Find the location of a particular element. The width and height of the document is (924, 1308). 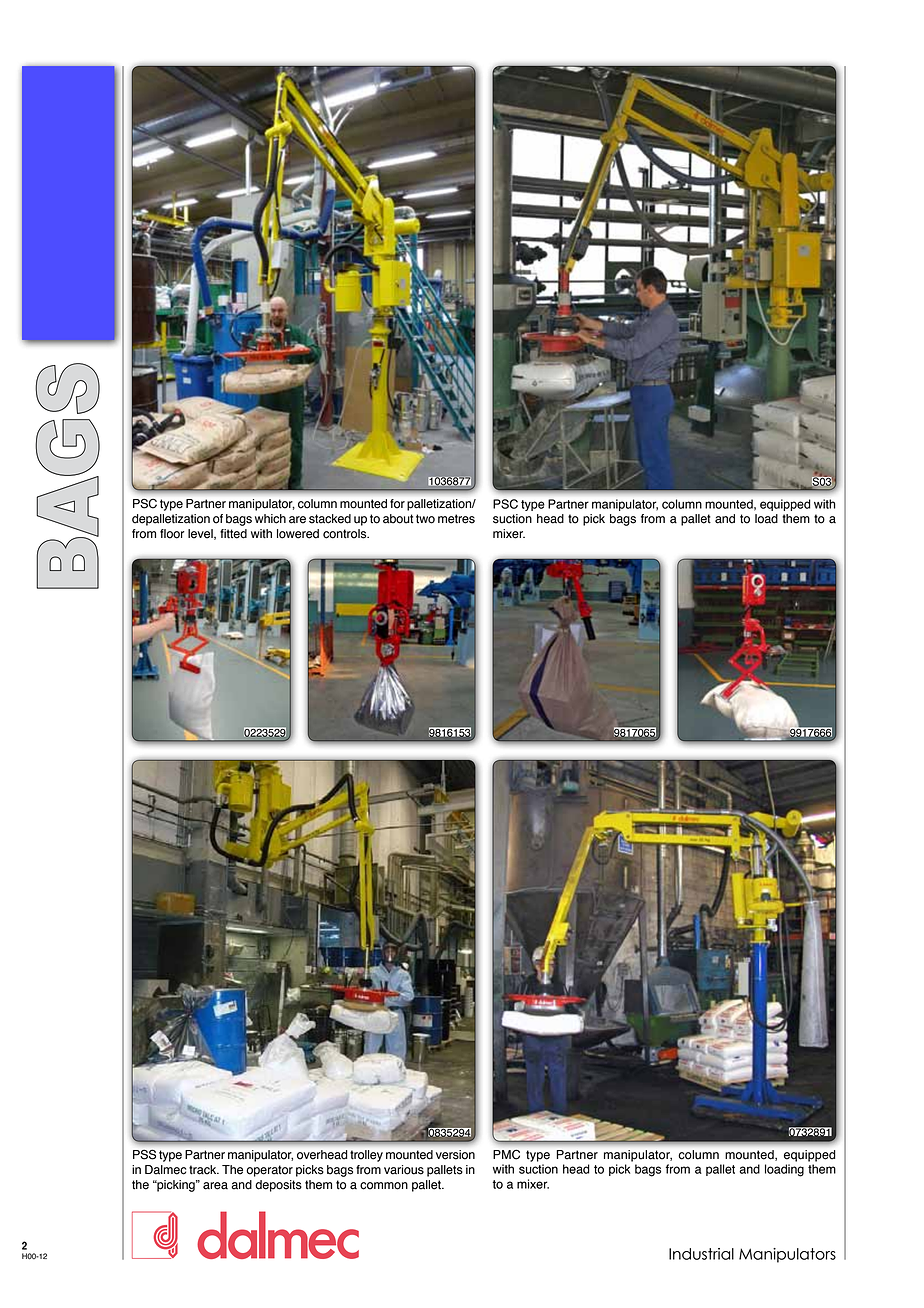

version is located at coordinates (455, 1155).
